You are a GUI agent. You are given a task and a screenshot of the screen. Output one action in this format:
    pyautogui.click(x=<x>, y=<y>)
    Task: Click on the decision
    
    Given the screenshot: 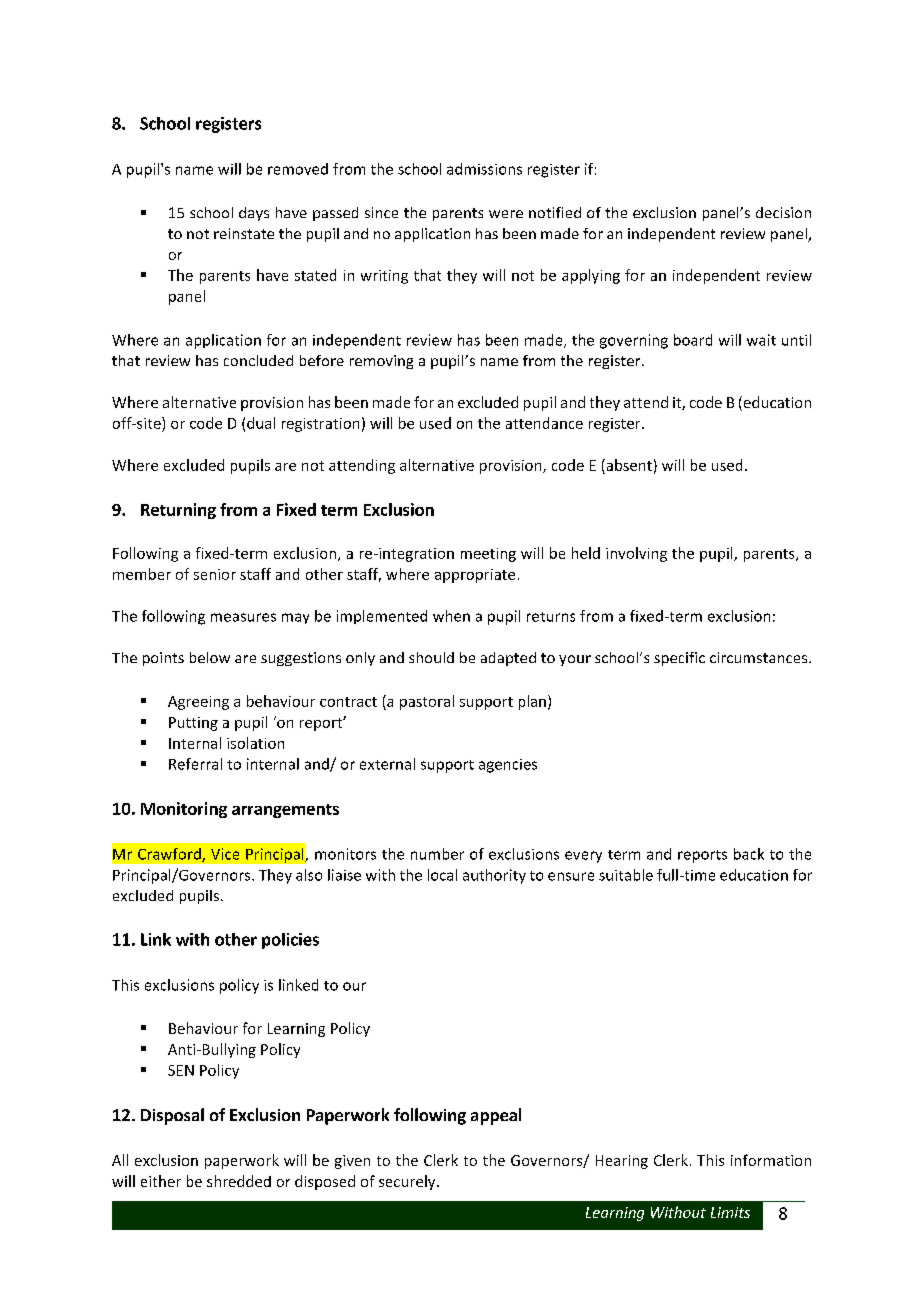 What is the action you would take?
    pyautogui.click(x=783, y=212)
